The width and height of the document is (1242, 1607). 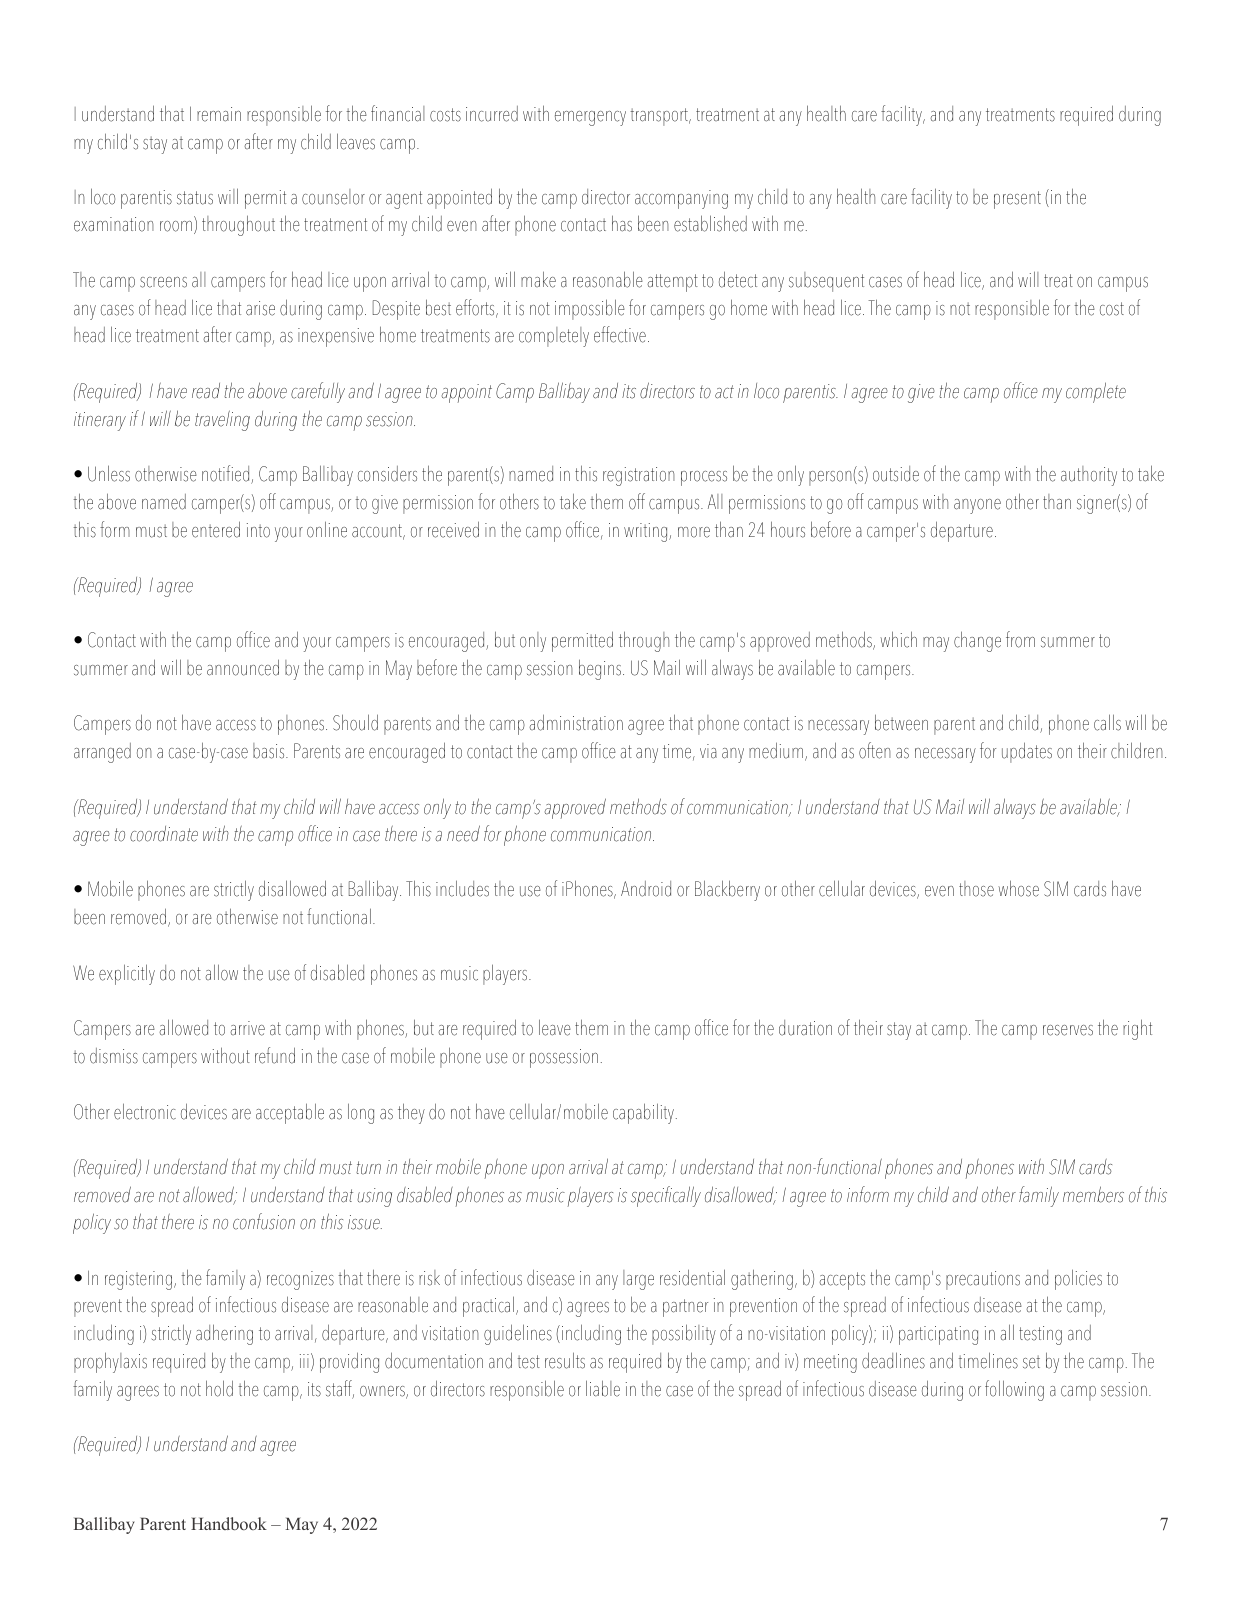 I want to click on present, so click(x=1017, y=200).
